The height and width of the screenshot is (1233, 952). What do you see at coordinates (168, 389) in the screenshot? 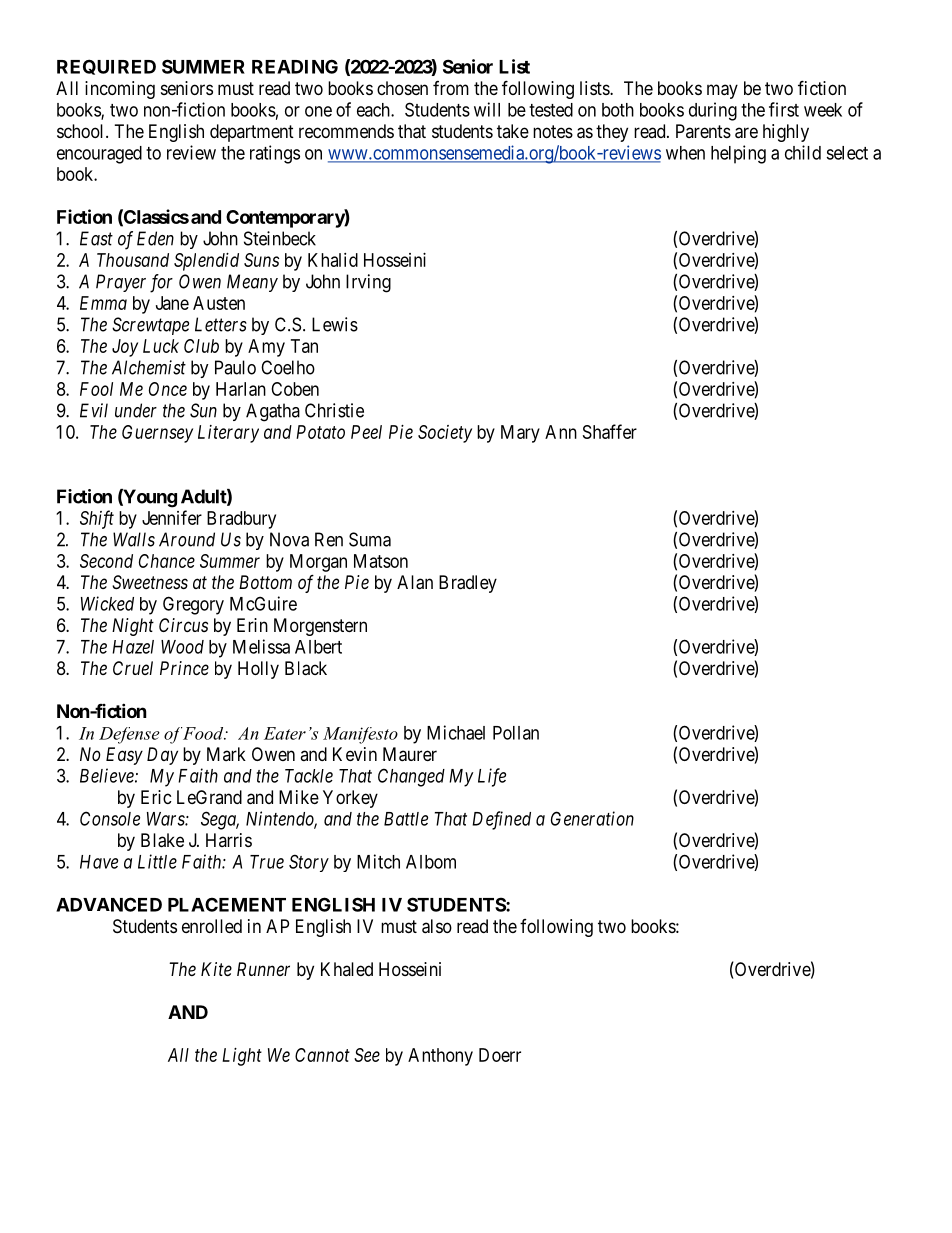
I see `Once` at bounding box center [168, 389].
